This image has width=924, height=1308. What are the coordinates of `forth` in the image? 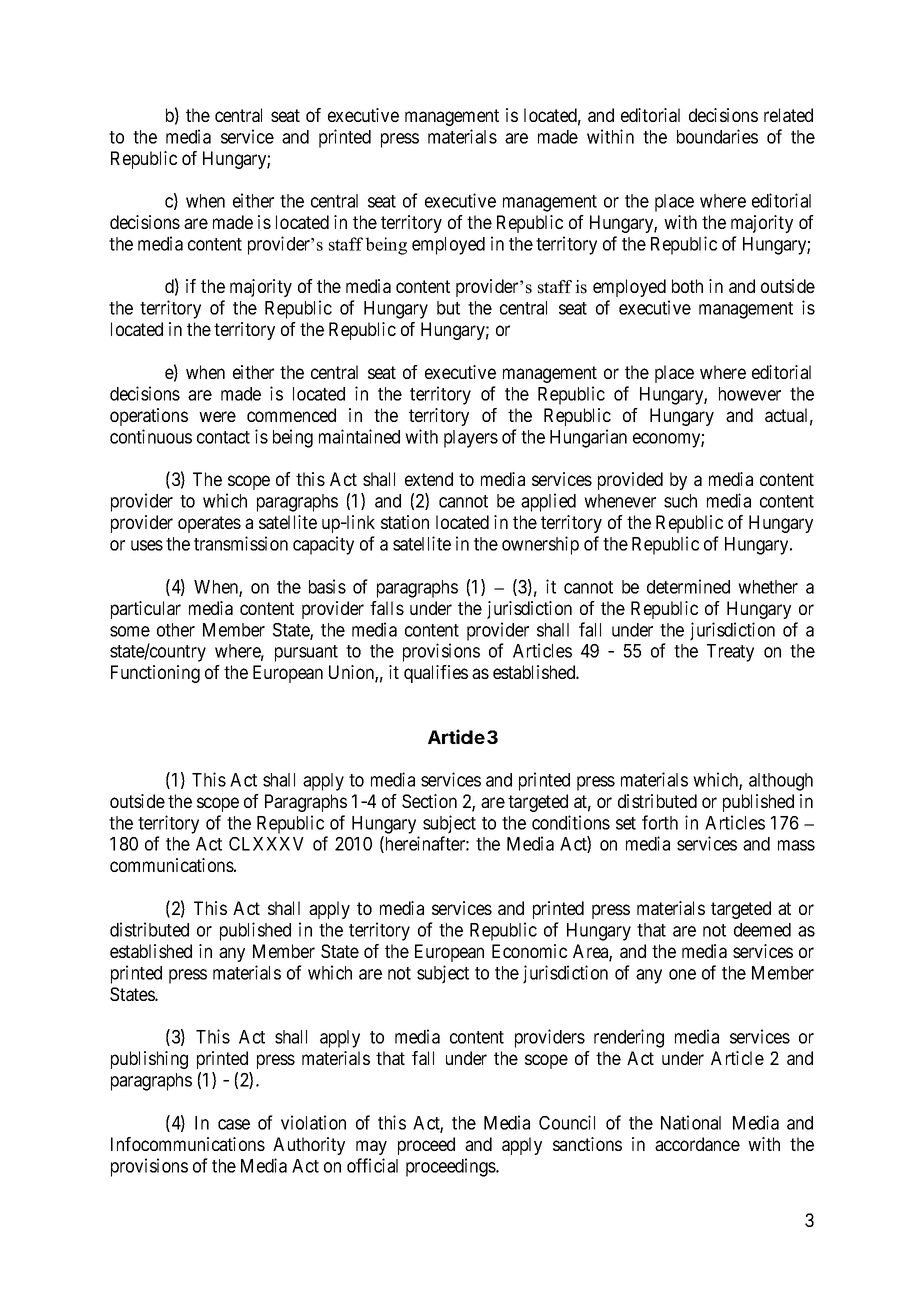 It's located at (660, 822).
